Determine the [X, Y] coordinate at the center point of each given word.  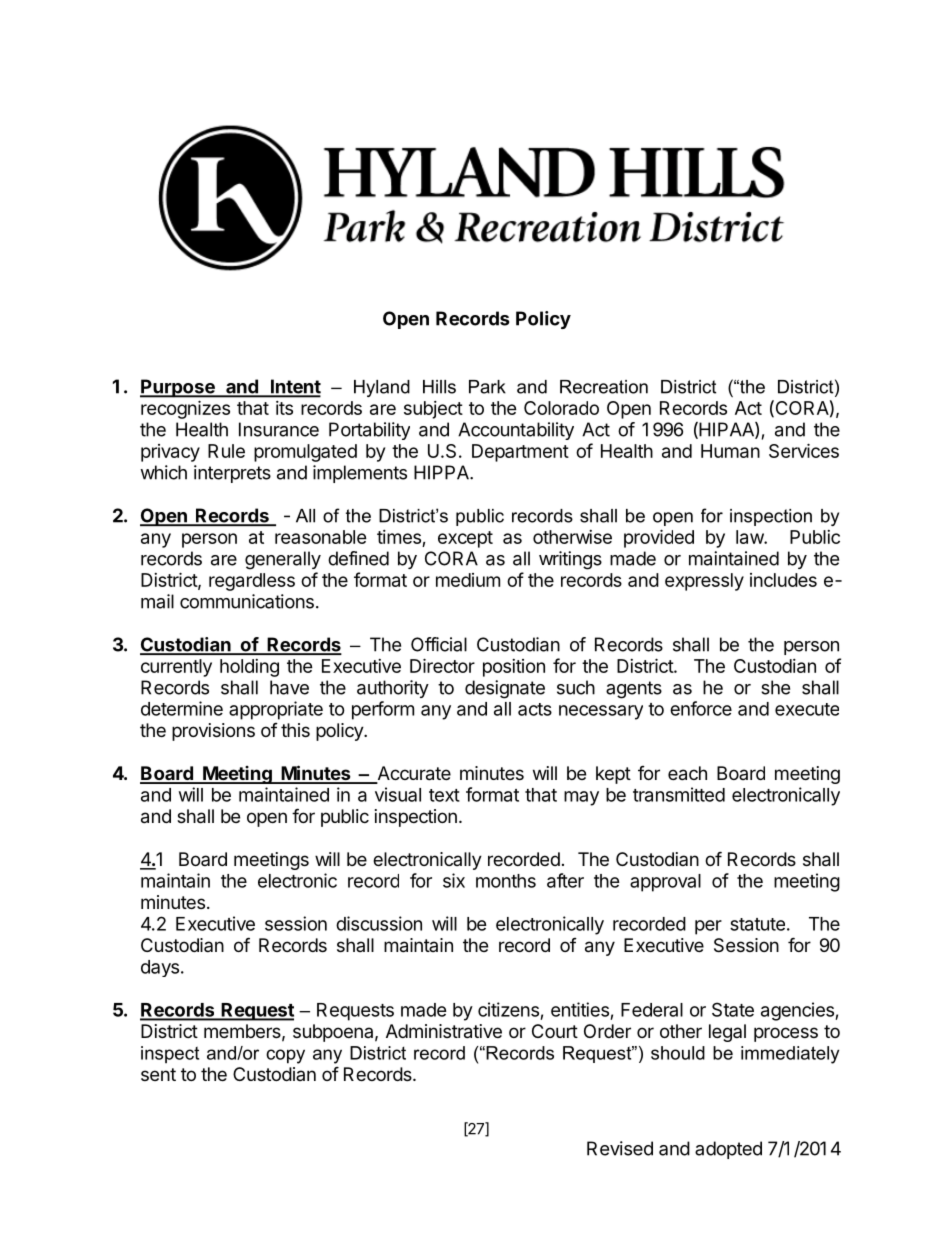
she [775, 687]
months [506, 881]
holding [249, 668]
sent [158, 1074]
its [284, 408]
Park [487, 387]
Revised [620, 1148]
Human [730, 451]
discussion [379, 923]
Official [439, 644]
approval [665, 883]
